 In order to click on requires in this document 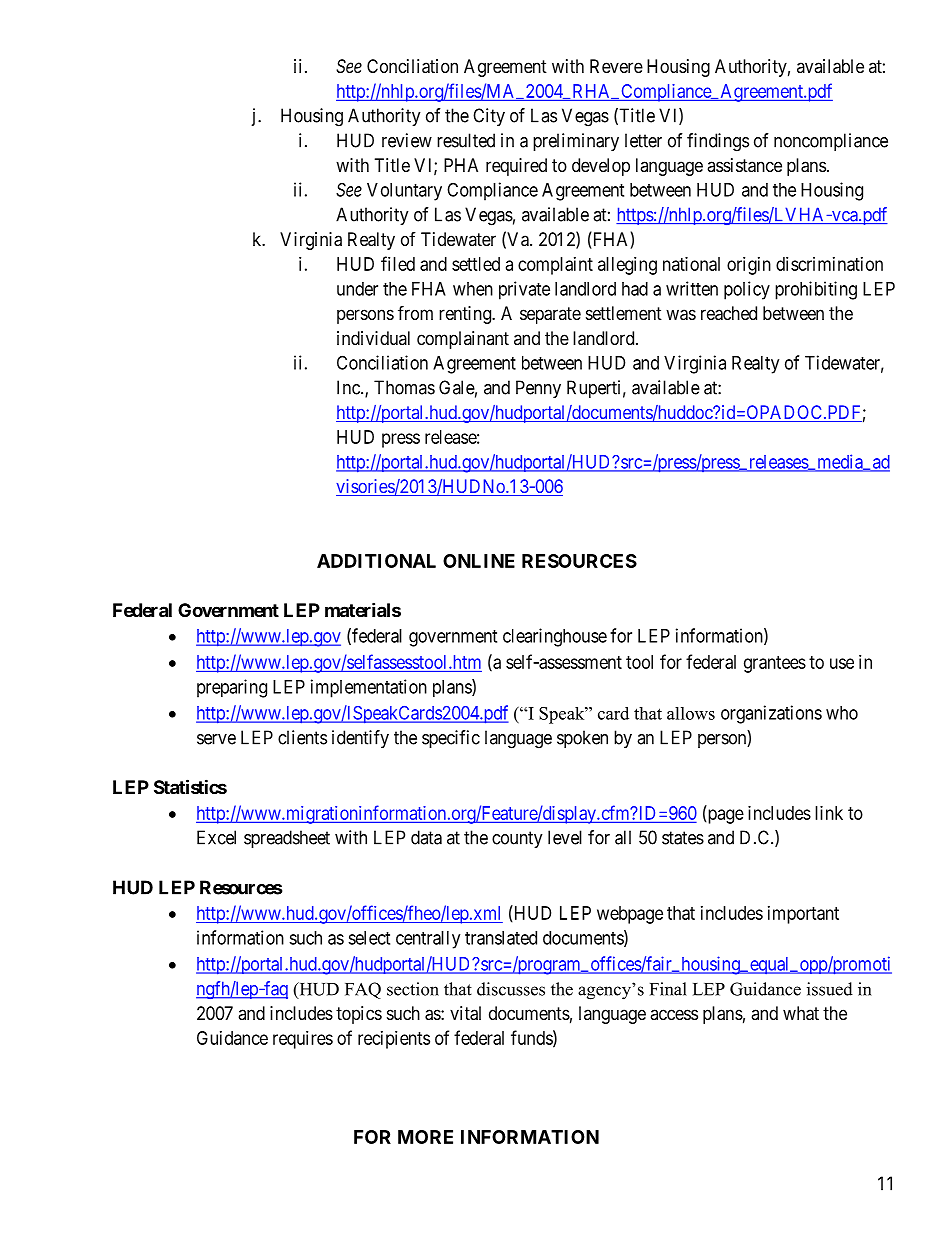, I will do `click(303, 1040)`.
